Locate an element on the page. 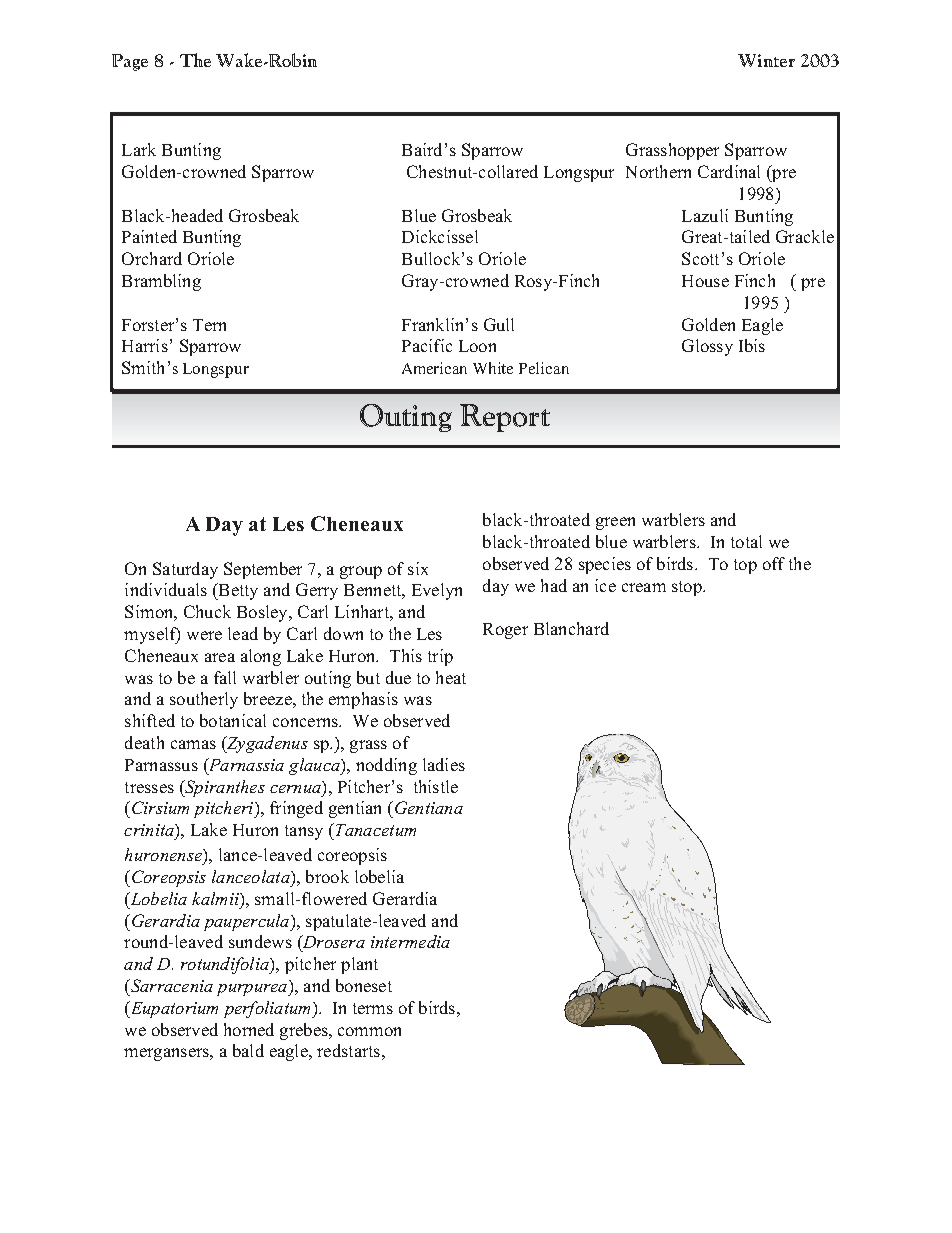 The image size is (952, 1233). six is located at coordinates (418, 568).
